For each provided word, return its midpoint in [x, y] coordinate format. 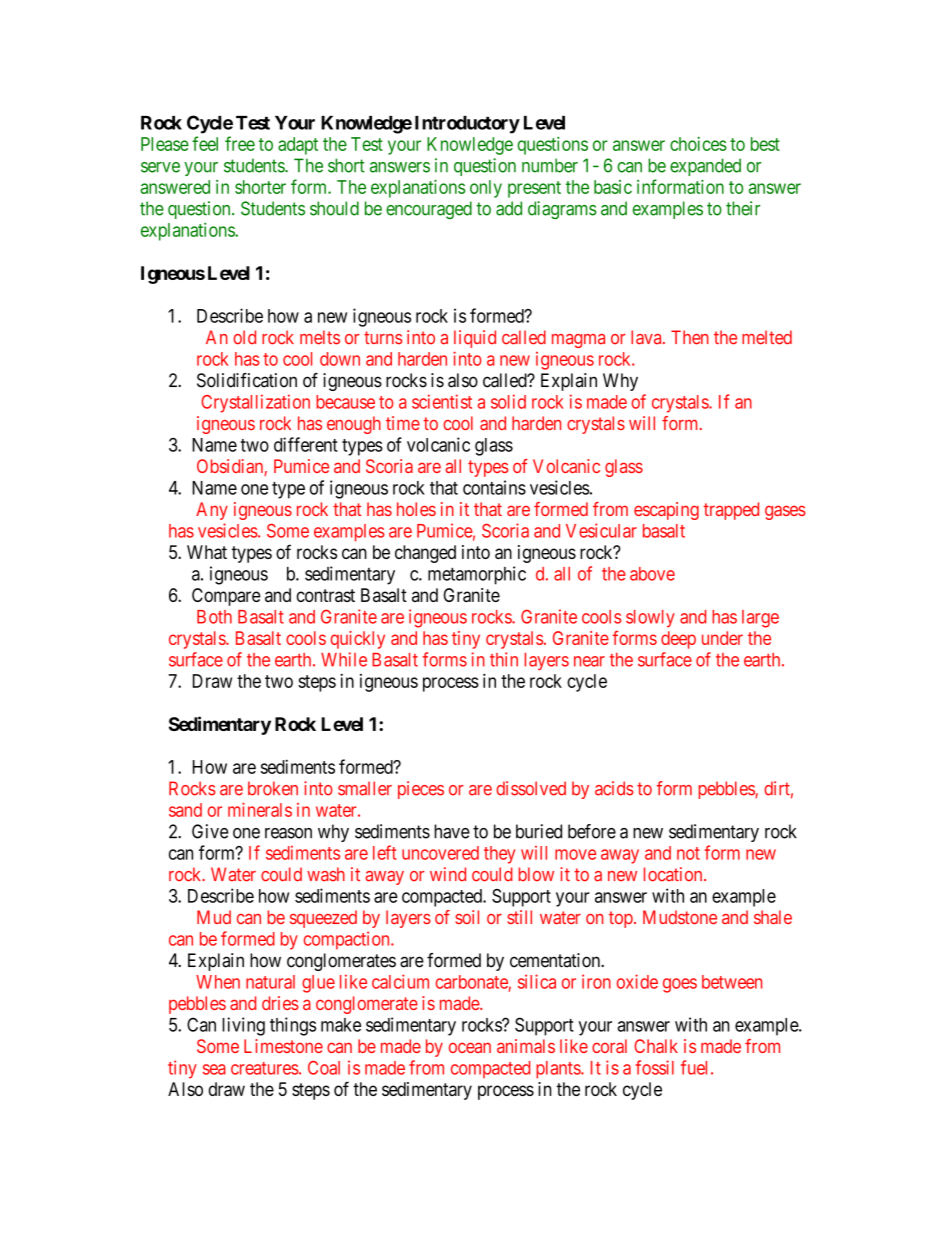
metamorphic [477, 575]
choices [698, 144]
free [240, 143]
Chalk [656, 1046]
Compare [226, 597]
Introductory [467, 125]
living [243, 1026]
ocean [470, 1047]
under [722, 638]
